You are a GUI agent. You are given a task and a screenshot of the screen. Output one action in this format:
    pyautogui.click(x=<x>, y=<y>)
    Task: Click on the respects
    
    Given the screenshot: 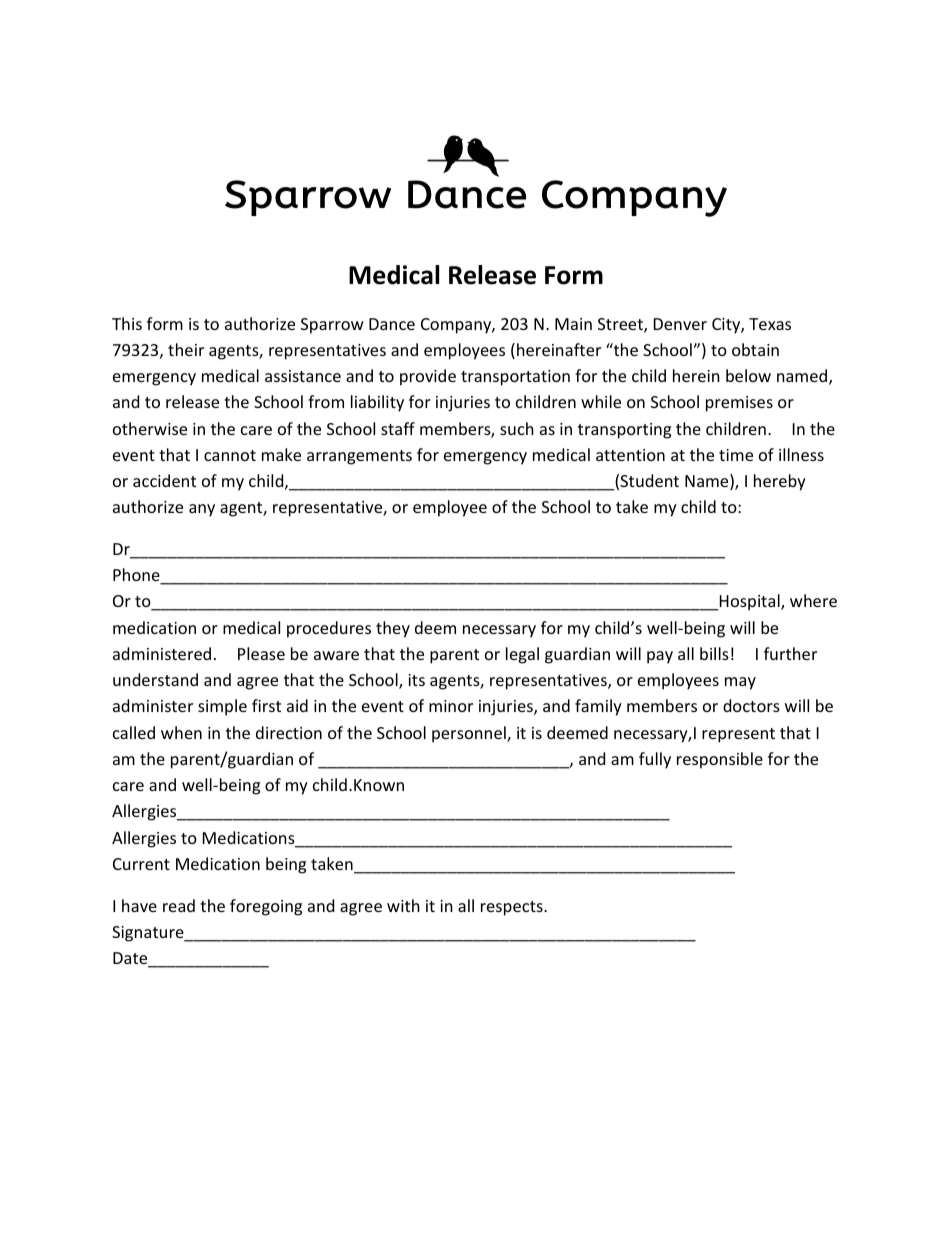 What is the action you would take?
    pyautogui.click(x=513, y=908)
